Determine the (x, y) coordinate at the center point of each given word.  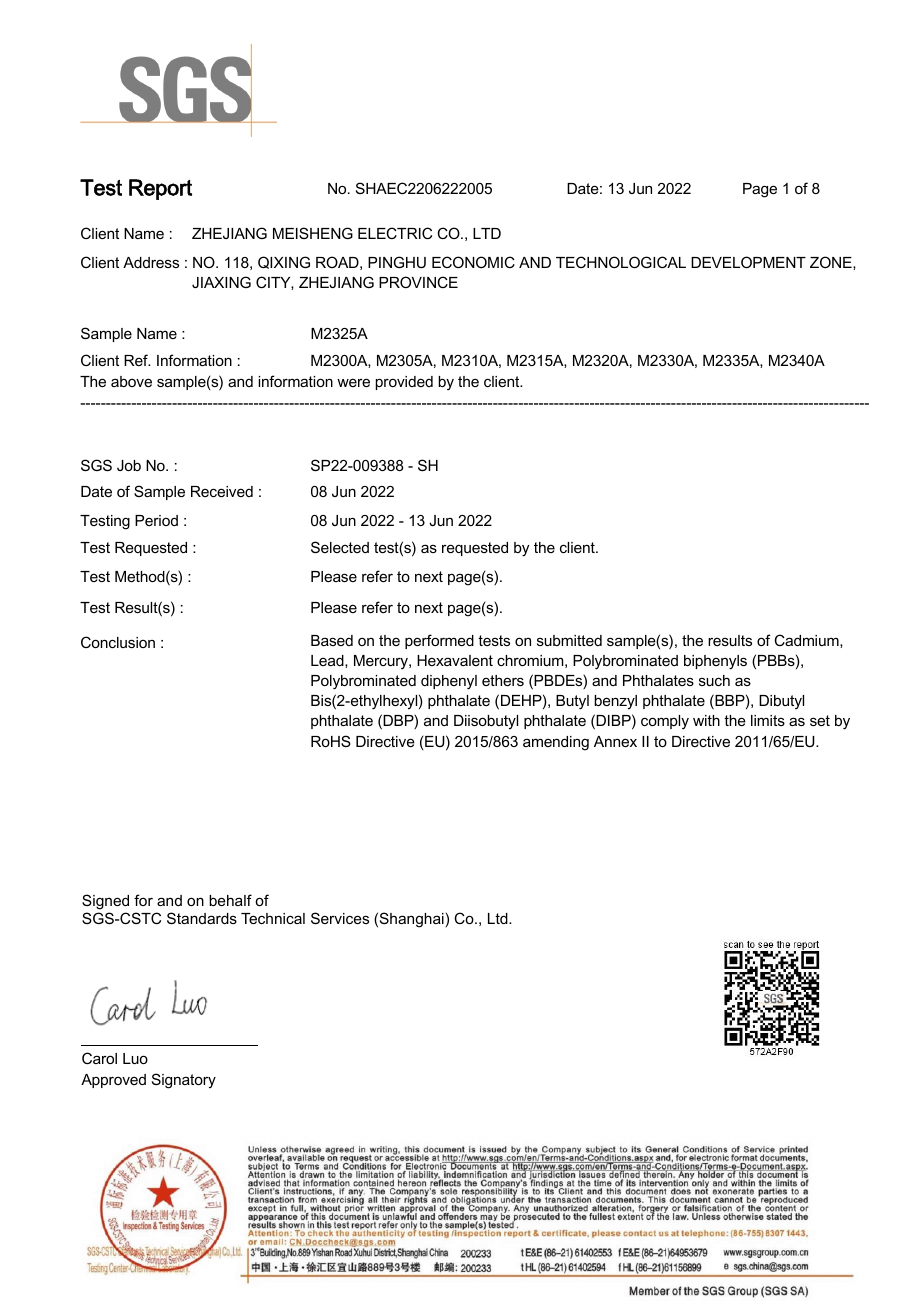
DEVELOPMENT (748, 262)
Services (340, 918)
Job (129, 465)
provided (404, 383)
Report (160, 189)
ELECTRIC (395, 233)
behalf (230, 900)
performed (439, 641)
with (706, 720)
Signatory (184, 1081)
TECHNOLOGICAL (621, 262)
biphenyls (715, 662)
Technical (273, 918)
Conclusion (118, 642)
